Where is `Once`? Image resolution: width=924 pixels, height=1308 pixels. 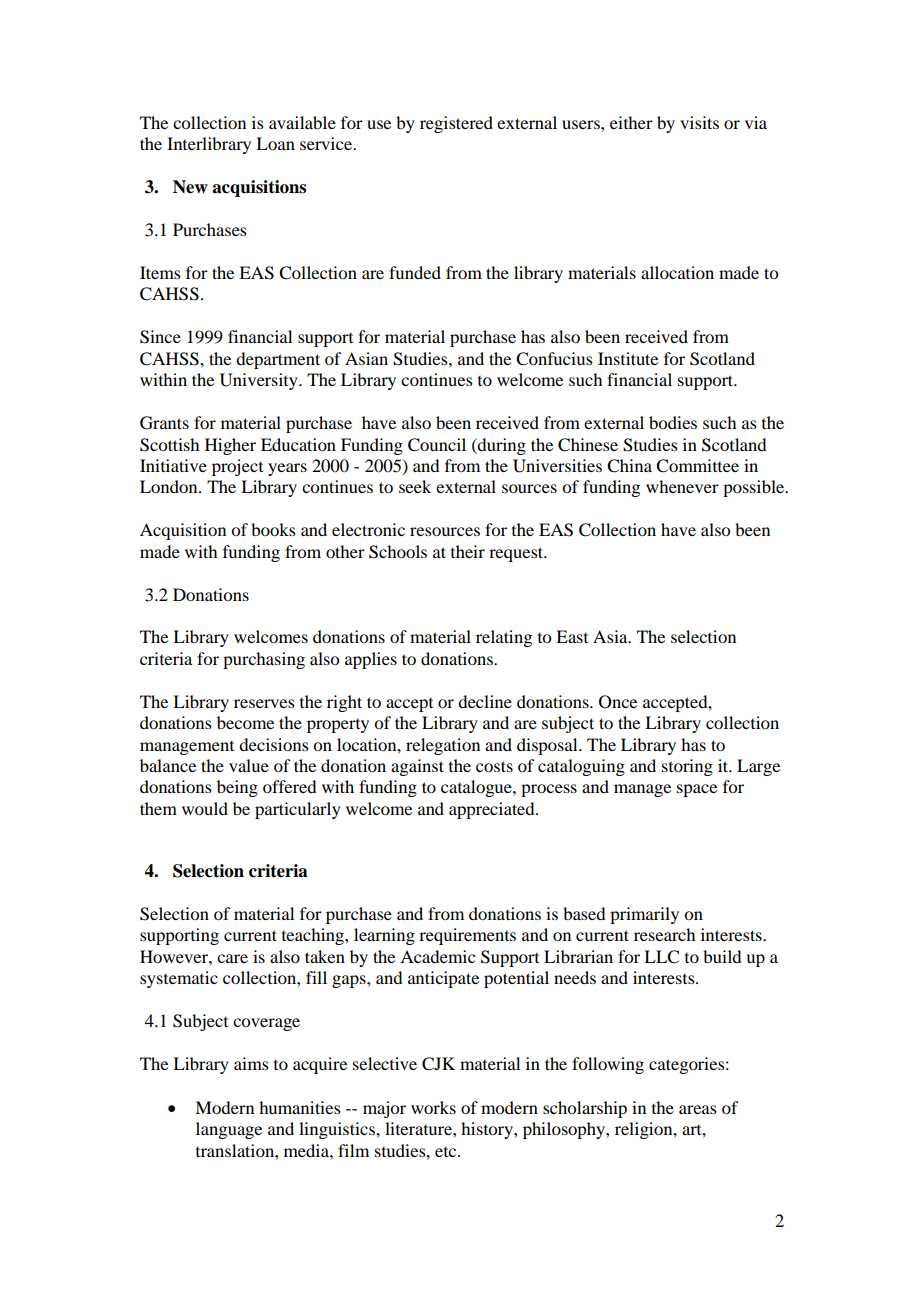
Once is located at coordinates (618, 702).
